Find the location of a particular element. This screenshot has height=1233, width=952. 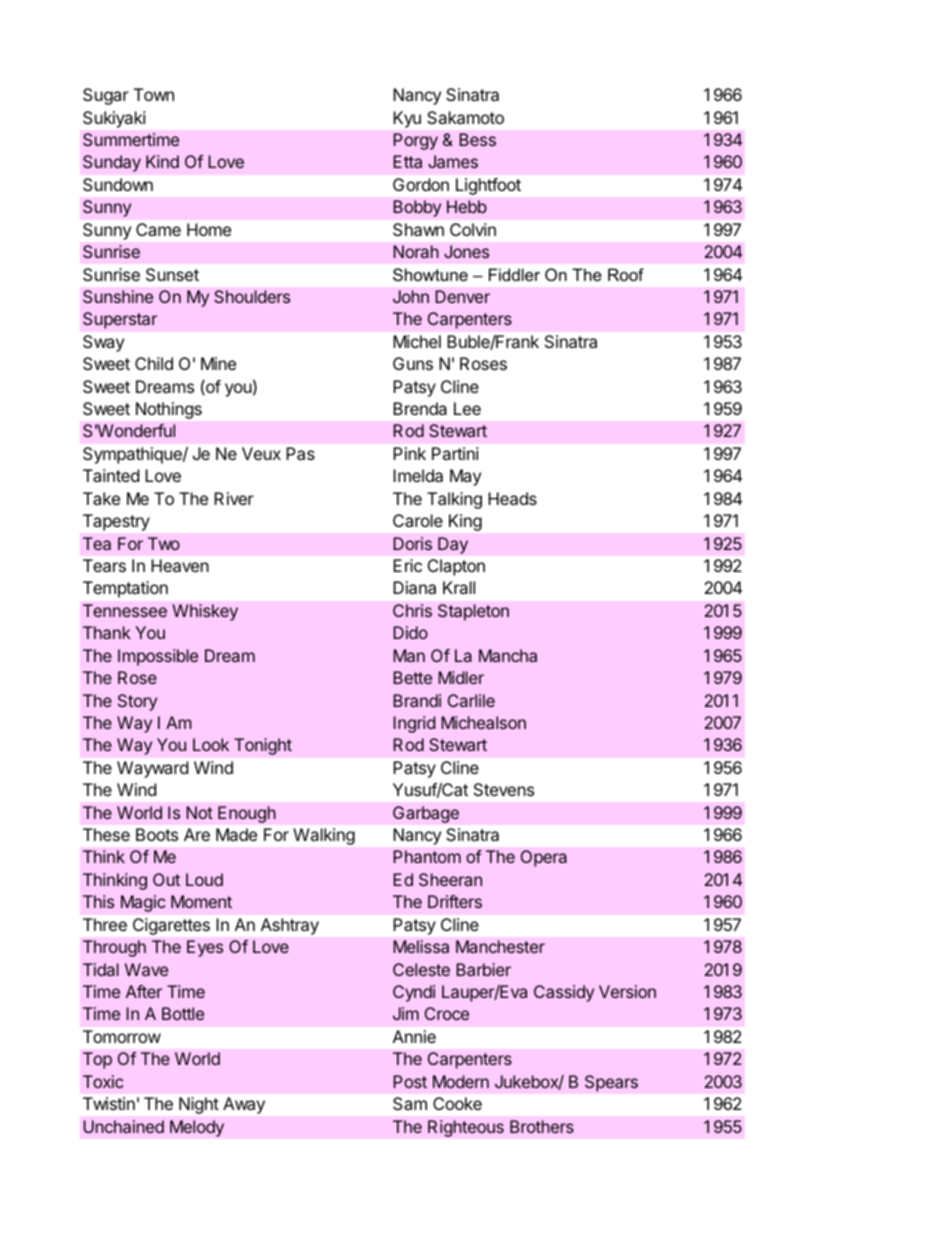

Kyu is located at coordinates (407, 119).
